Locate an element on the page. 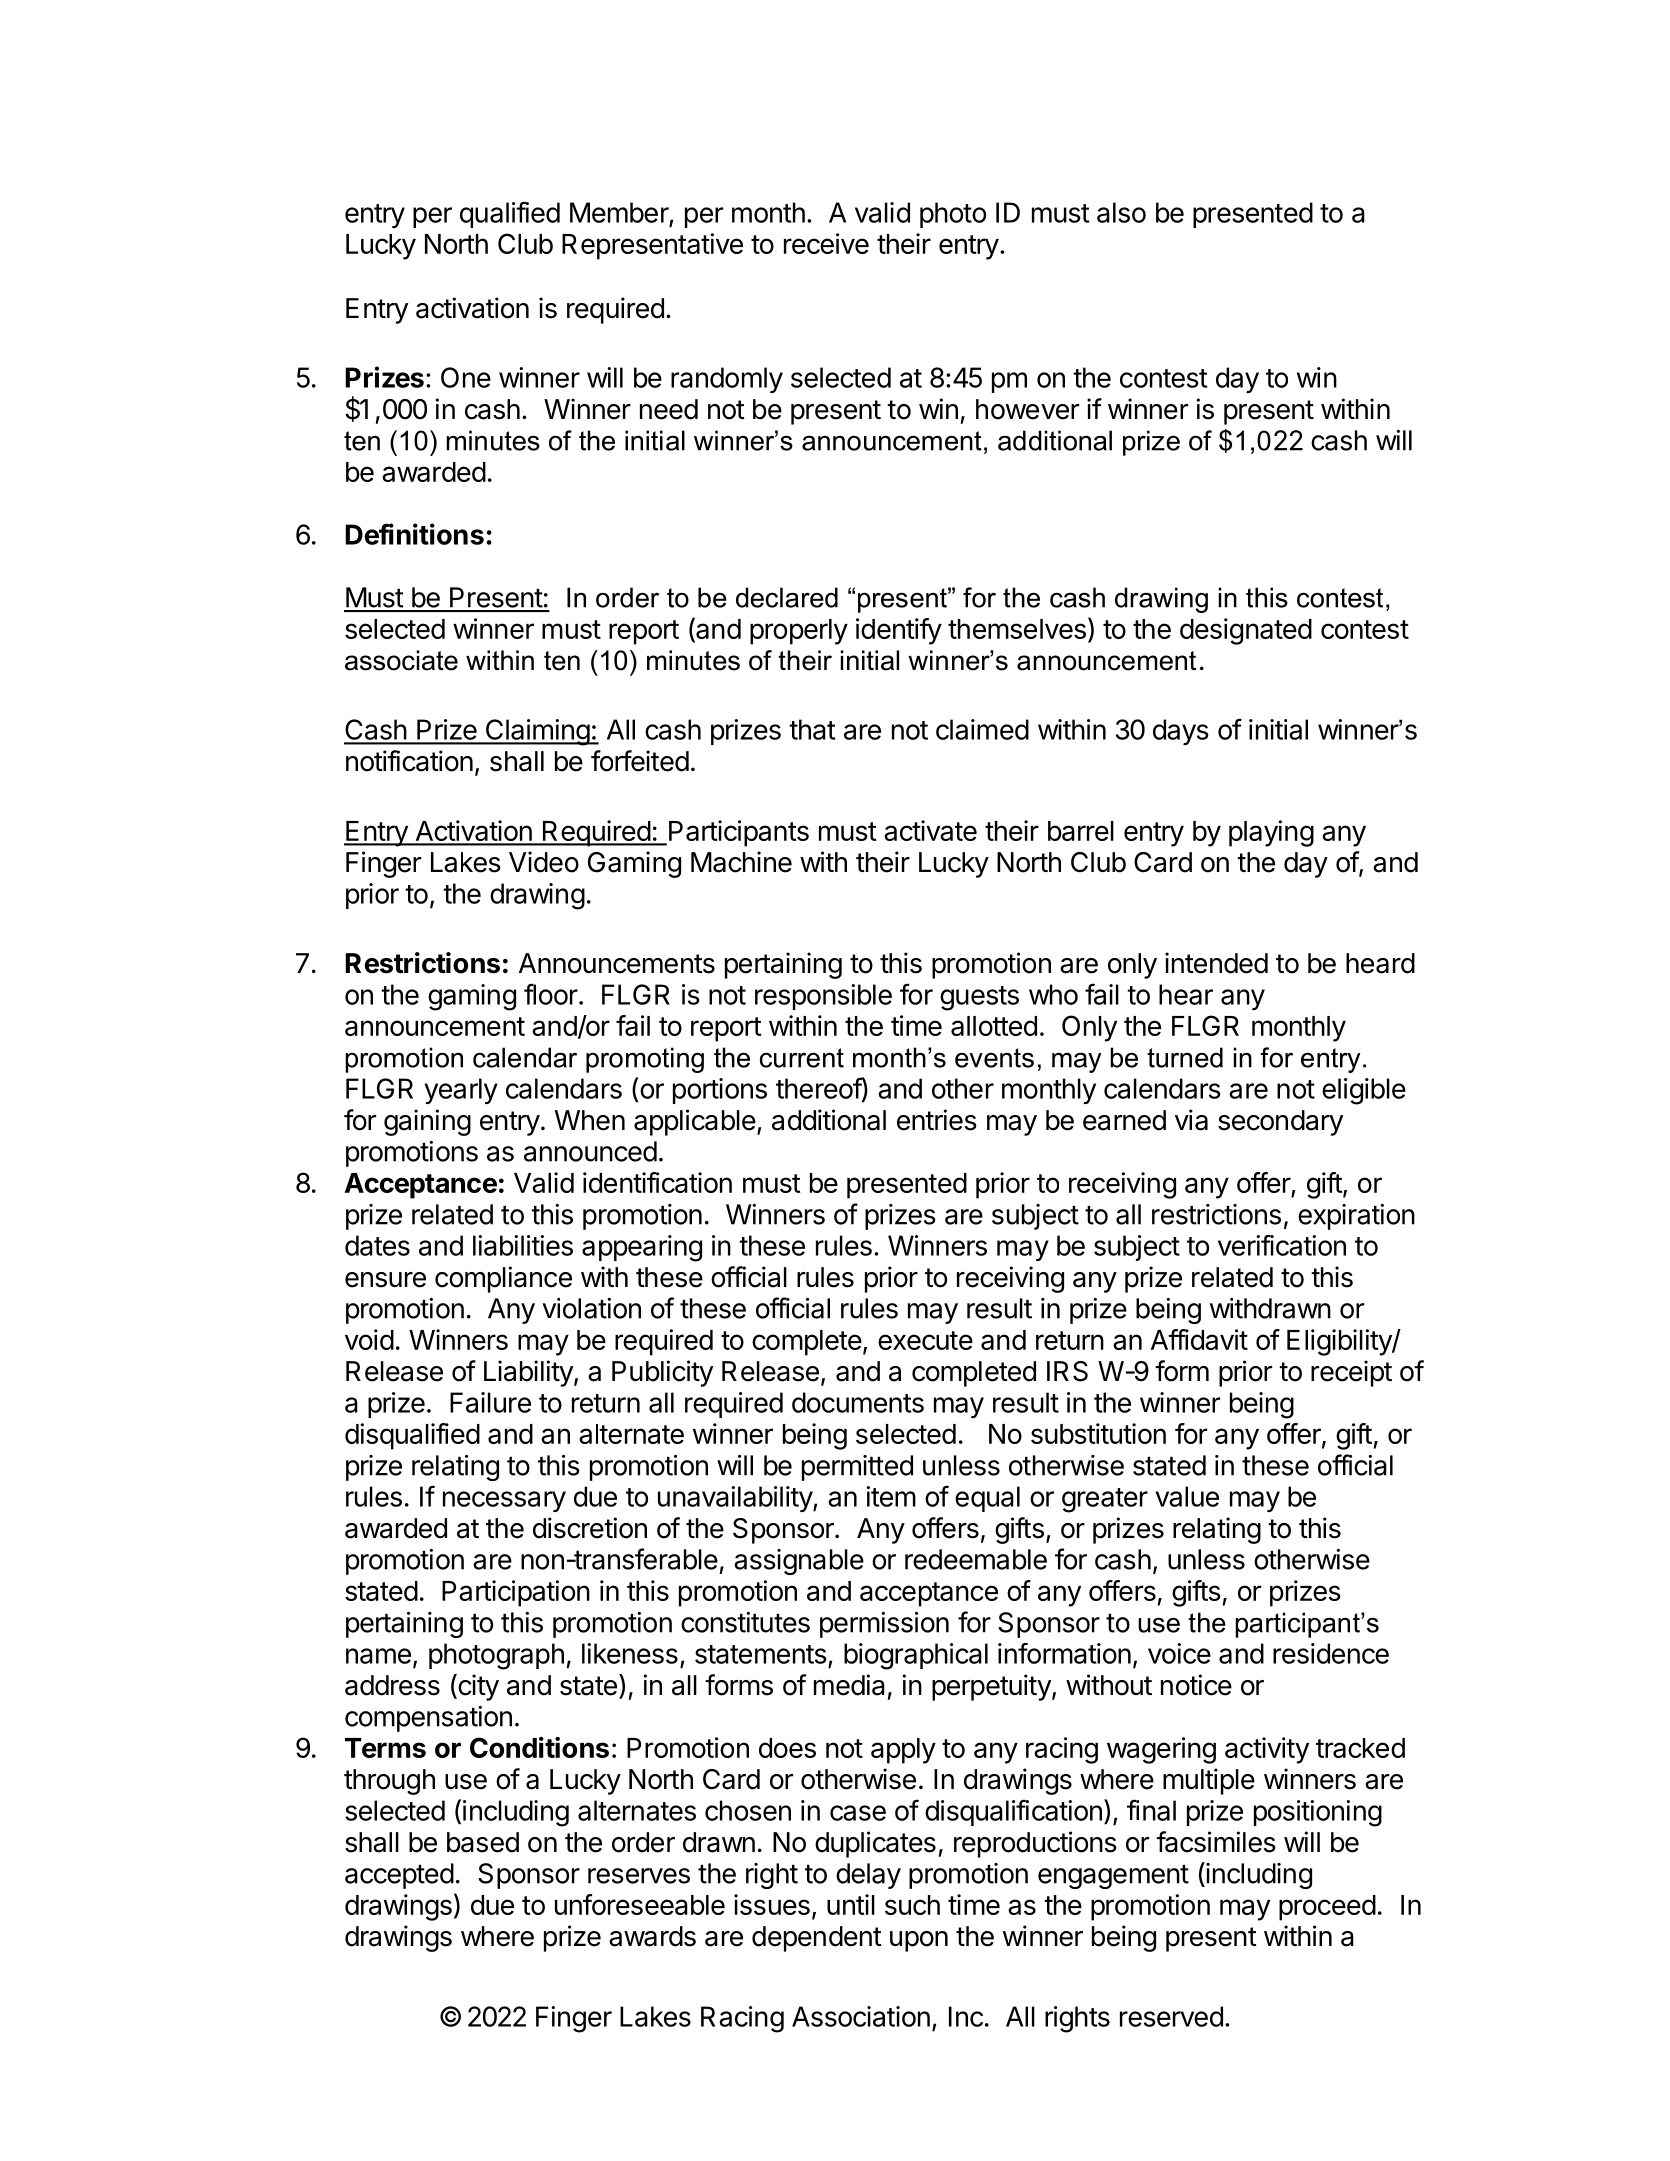 Image resolution: width=1670 pixels, height=2161 pixels. receive is located at coordinates (826, 243).
